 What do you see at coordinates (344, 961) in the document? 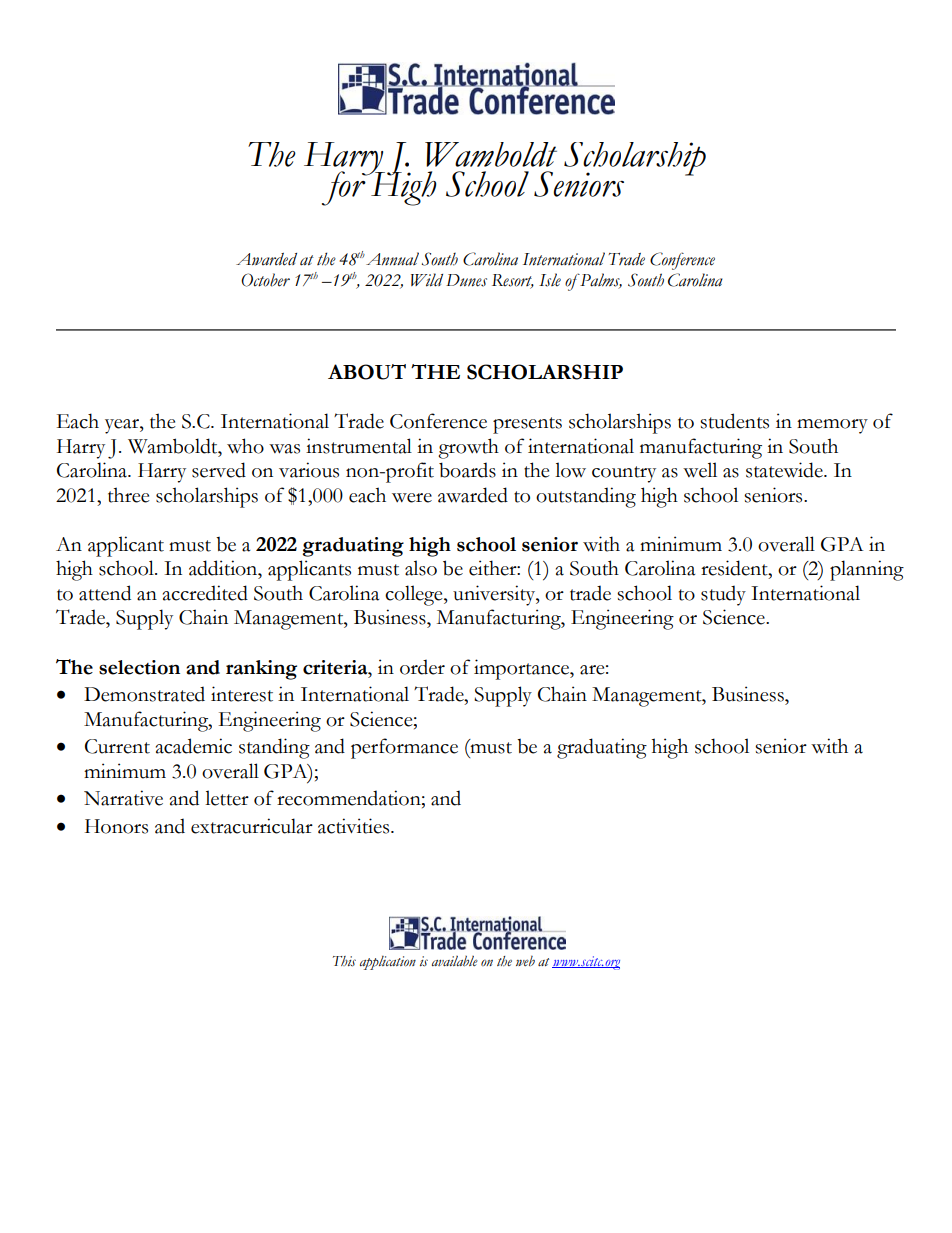
I see `This` at bounding box center [344, 961].
